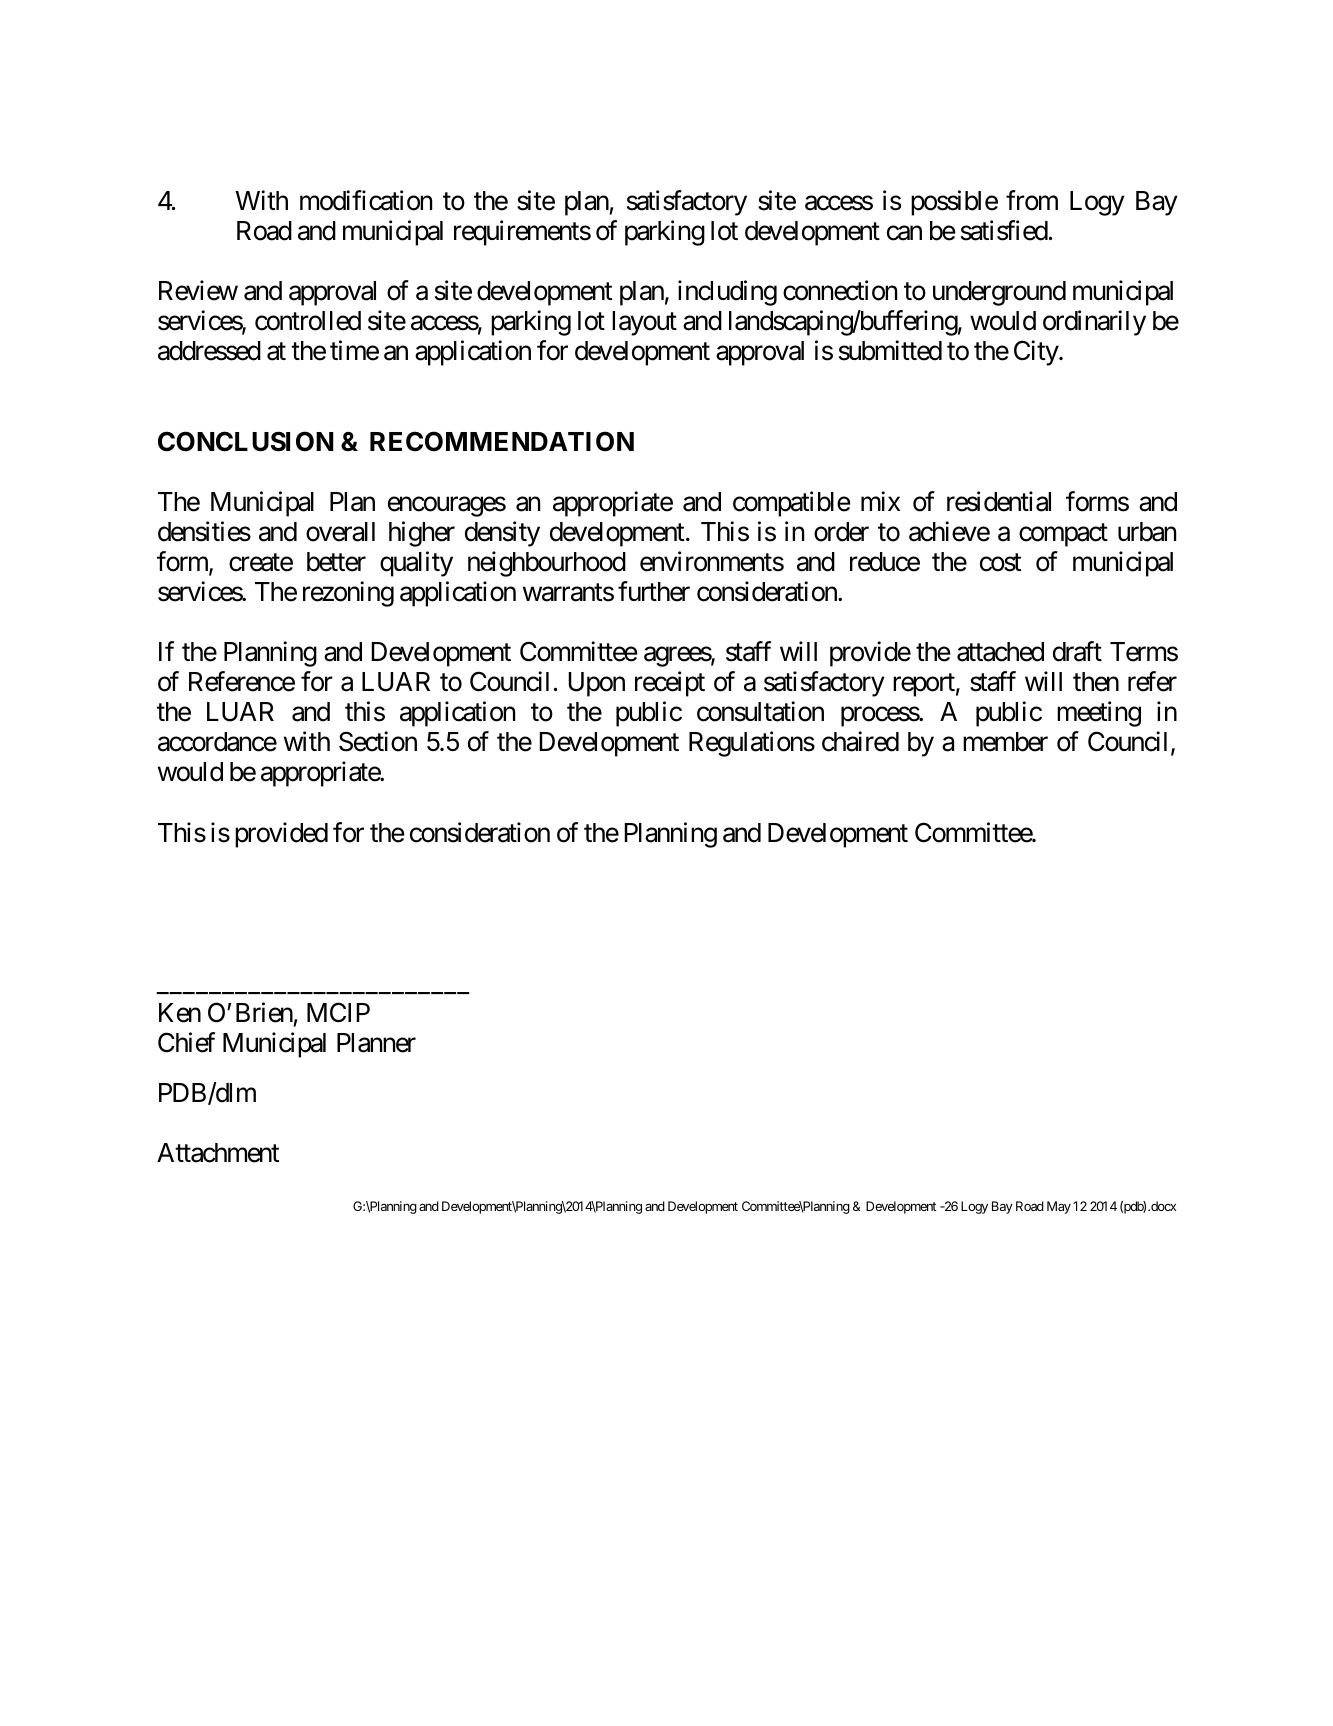 The image size is (1333, 1726). I want to click on member, so click(1005, 742).
